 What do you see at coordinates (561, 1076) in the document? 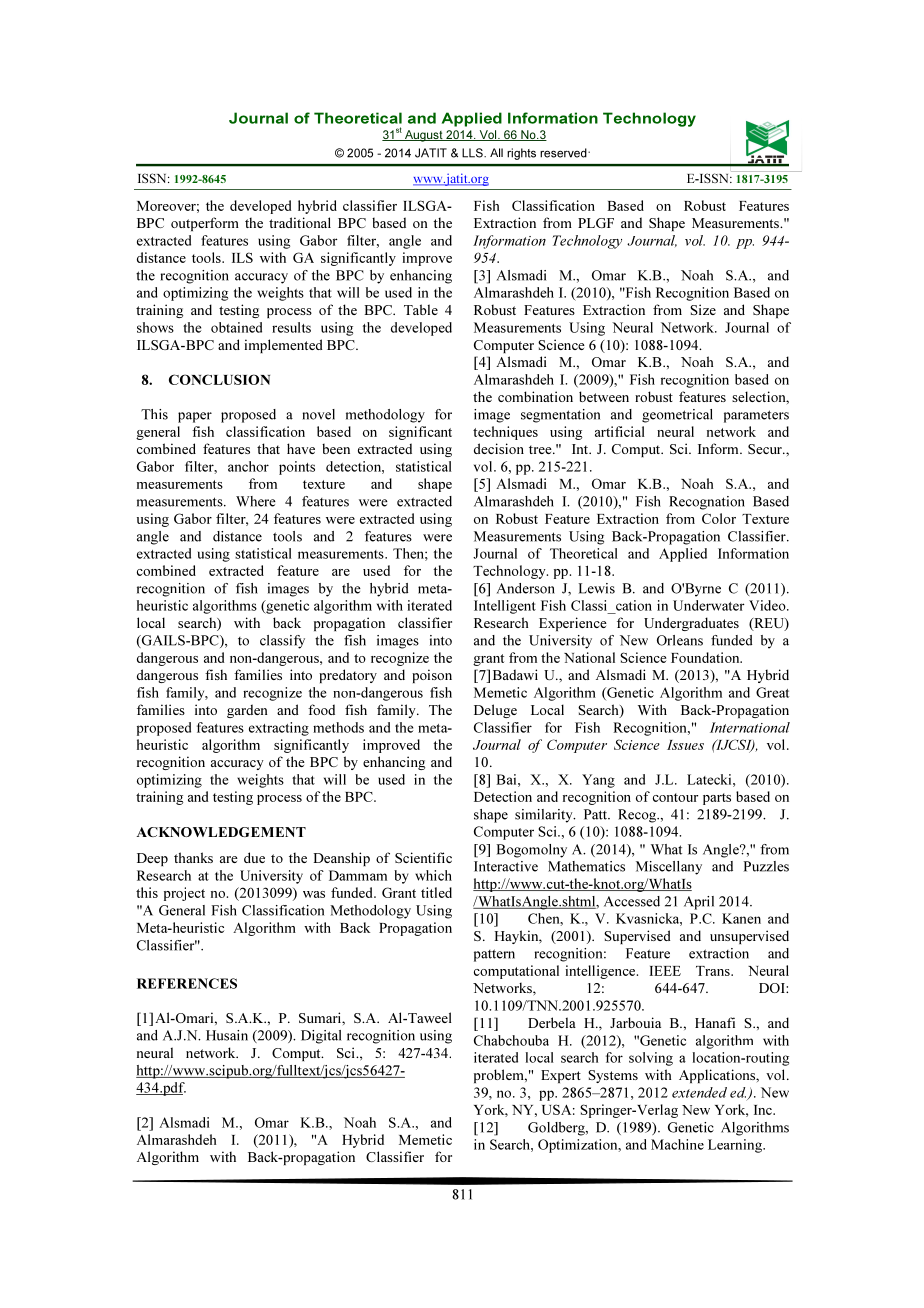
I see `Expert` at bounding box center [561, 1076].
